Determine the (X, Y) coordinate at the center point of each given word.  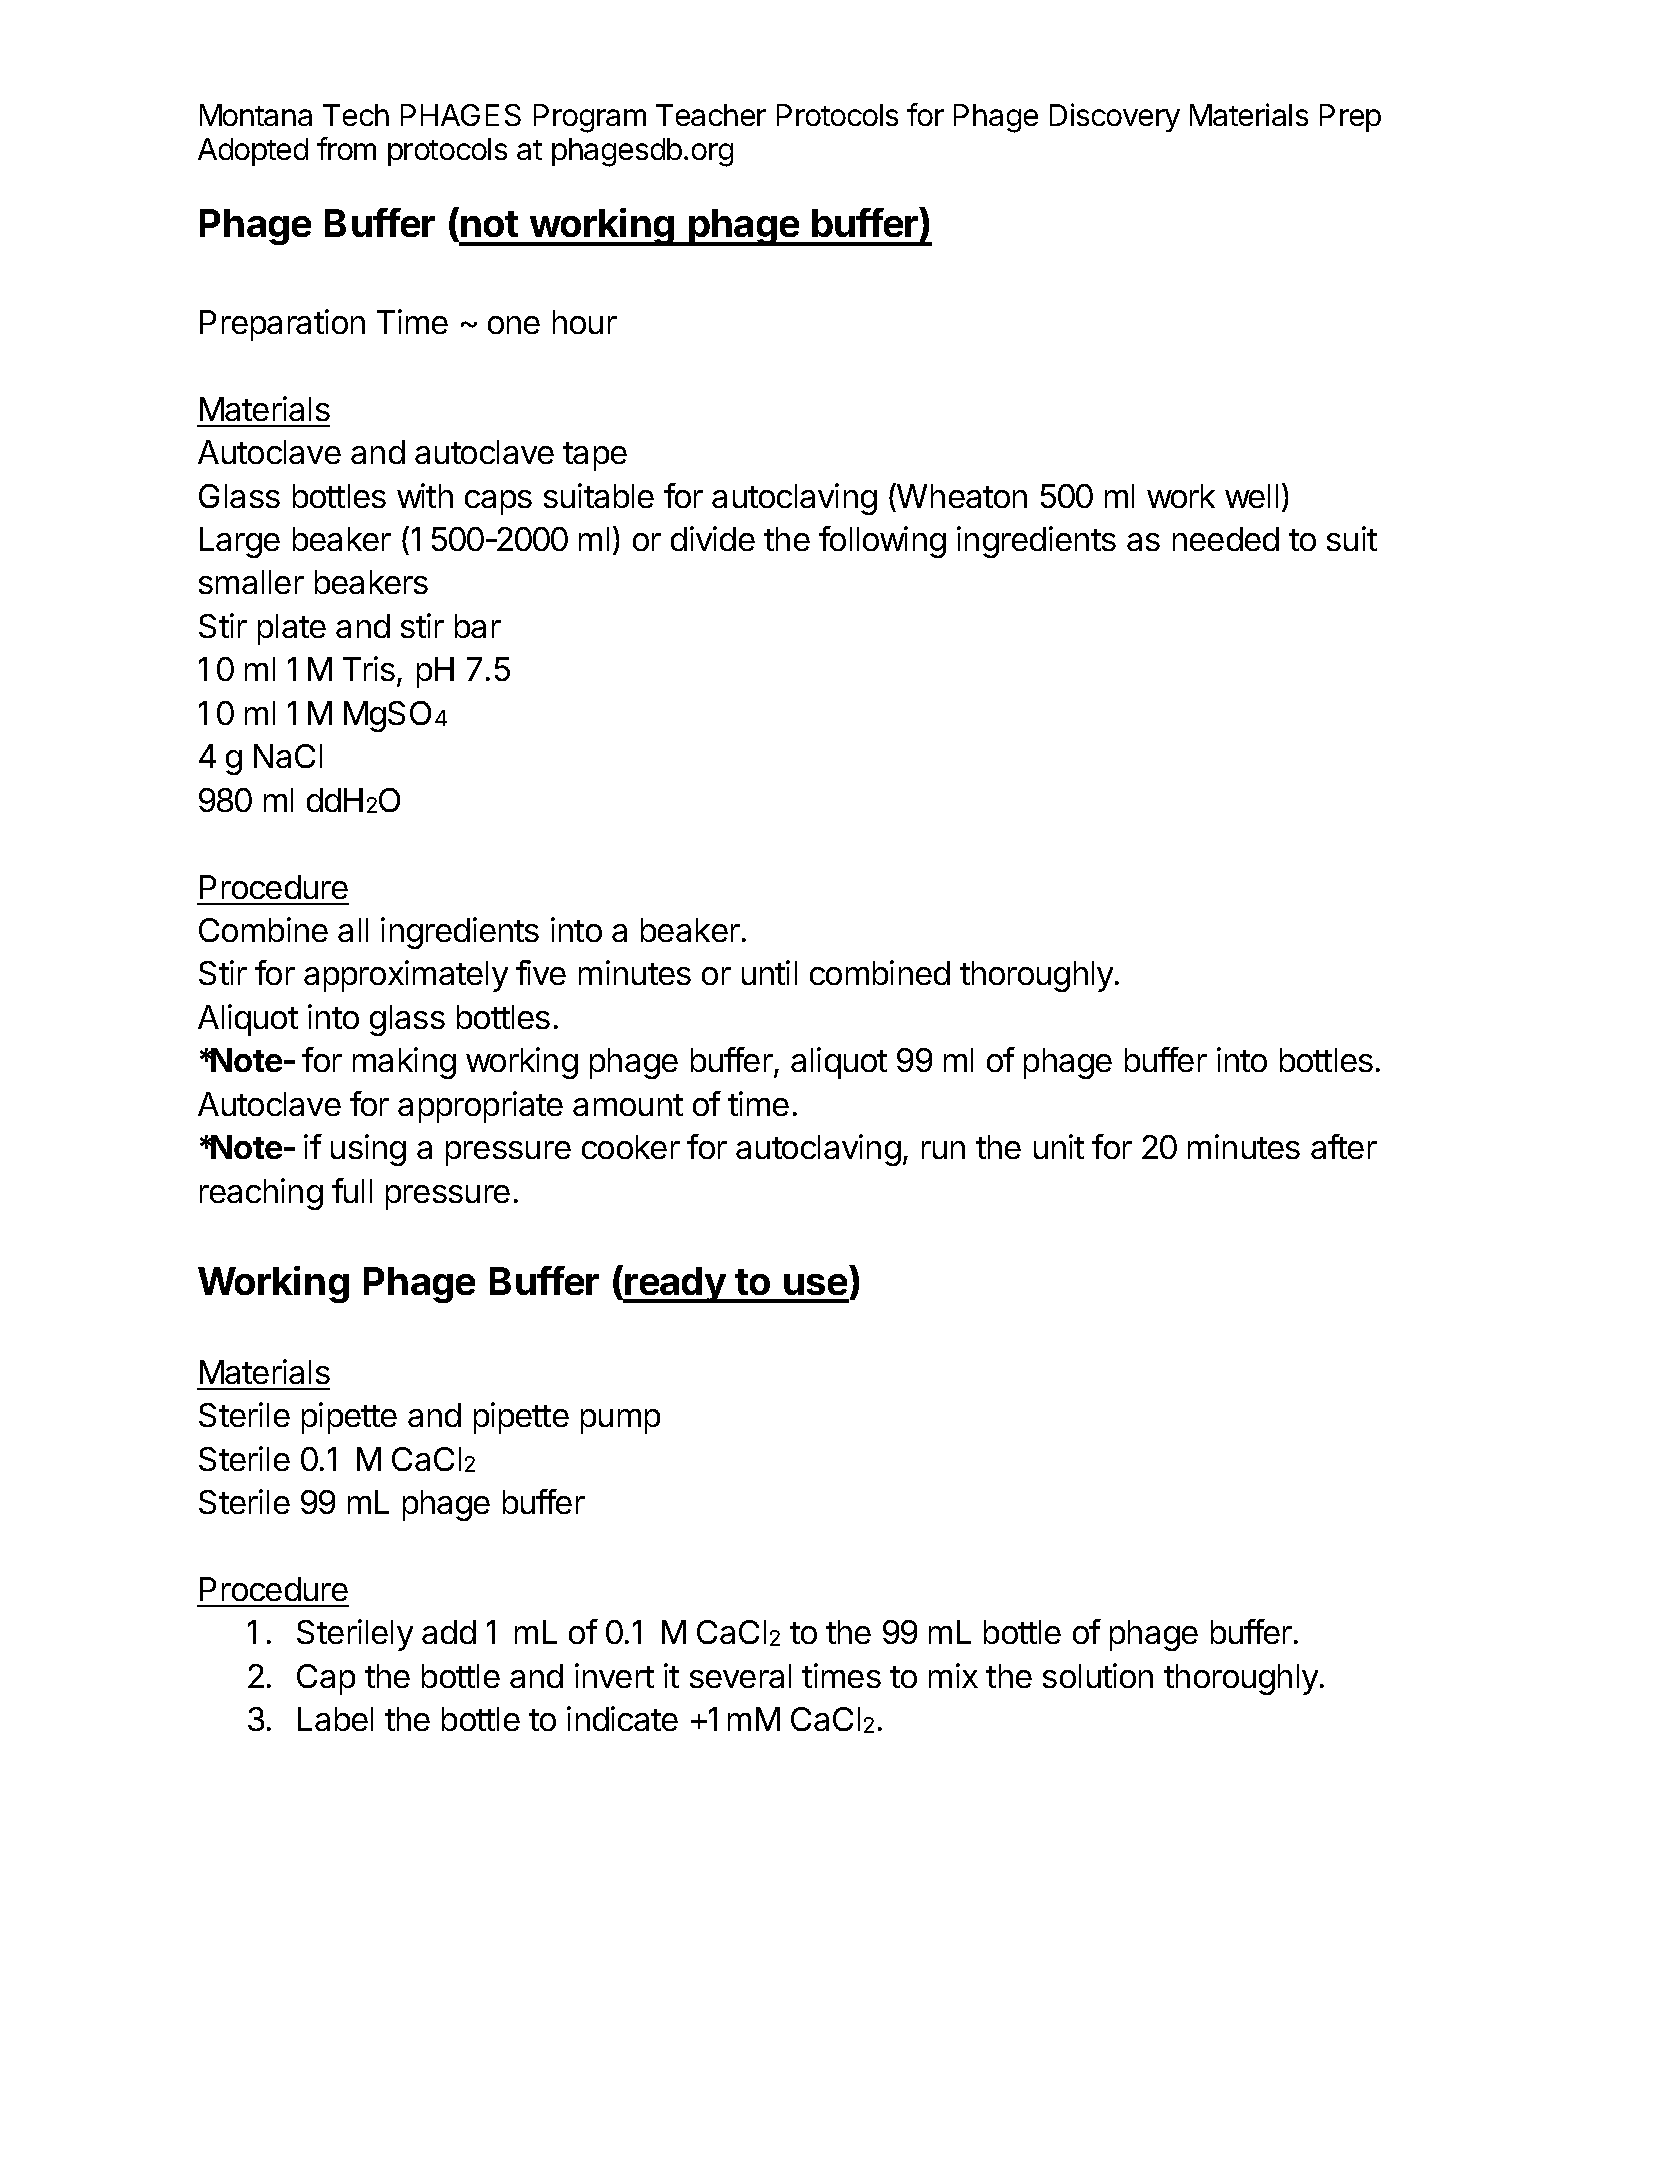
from (346, 148)
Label (335, 1719)
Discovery (1115, 117)
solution (1098, 1675)
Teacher (711, 115)
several (740, 1676)
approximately (406, 976)
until (769, 972)
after (1344, 1146)
